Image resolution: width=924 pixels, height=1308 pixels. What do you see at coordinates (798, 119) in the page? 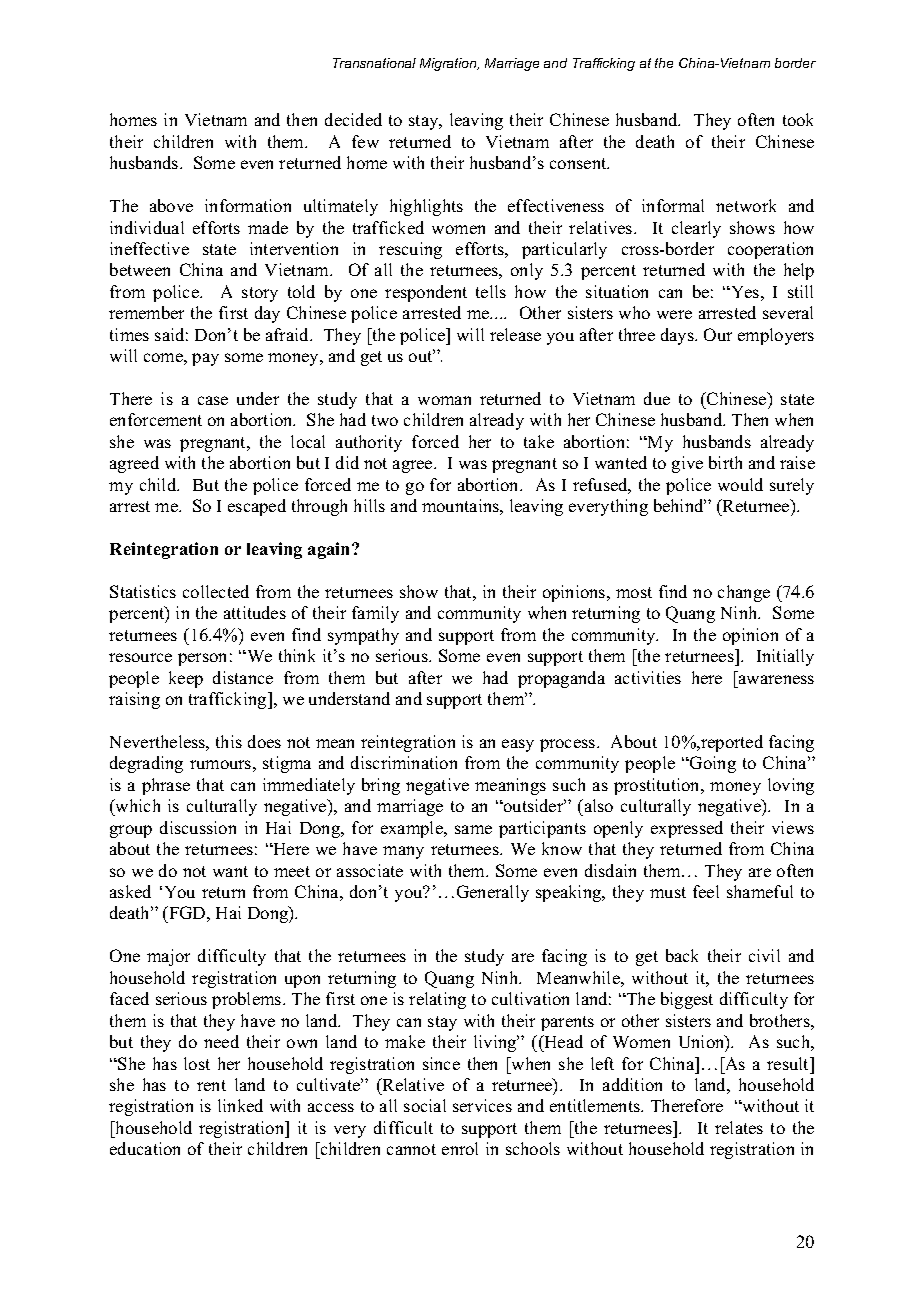
I see `took` at bounding box center [798, 119].
